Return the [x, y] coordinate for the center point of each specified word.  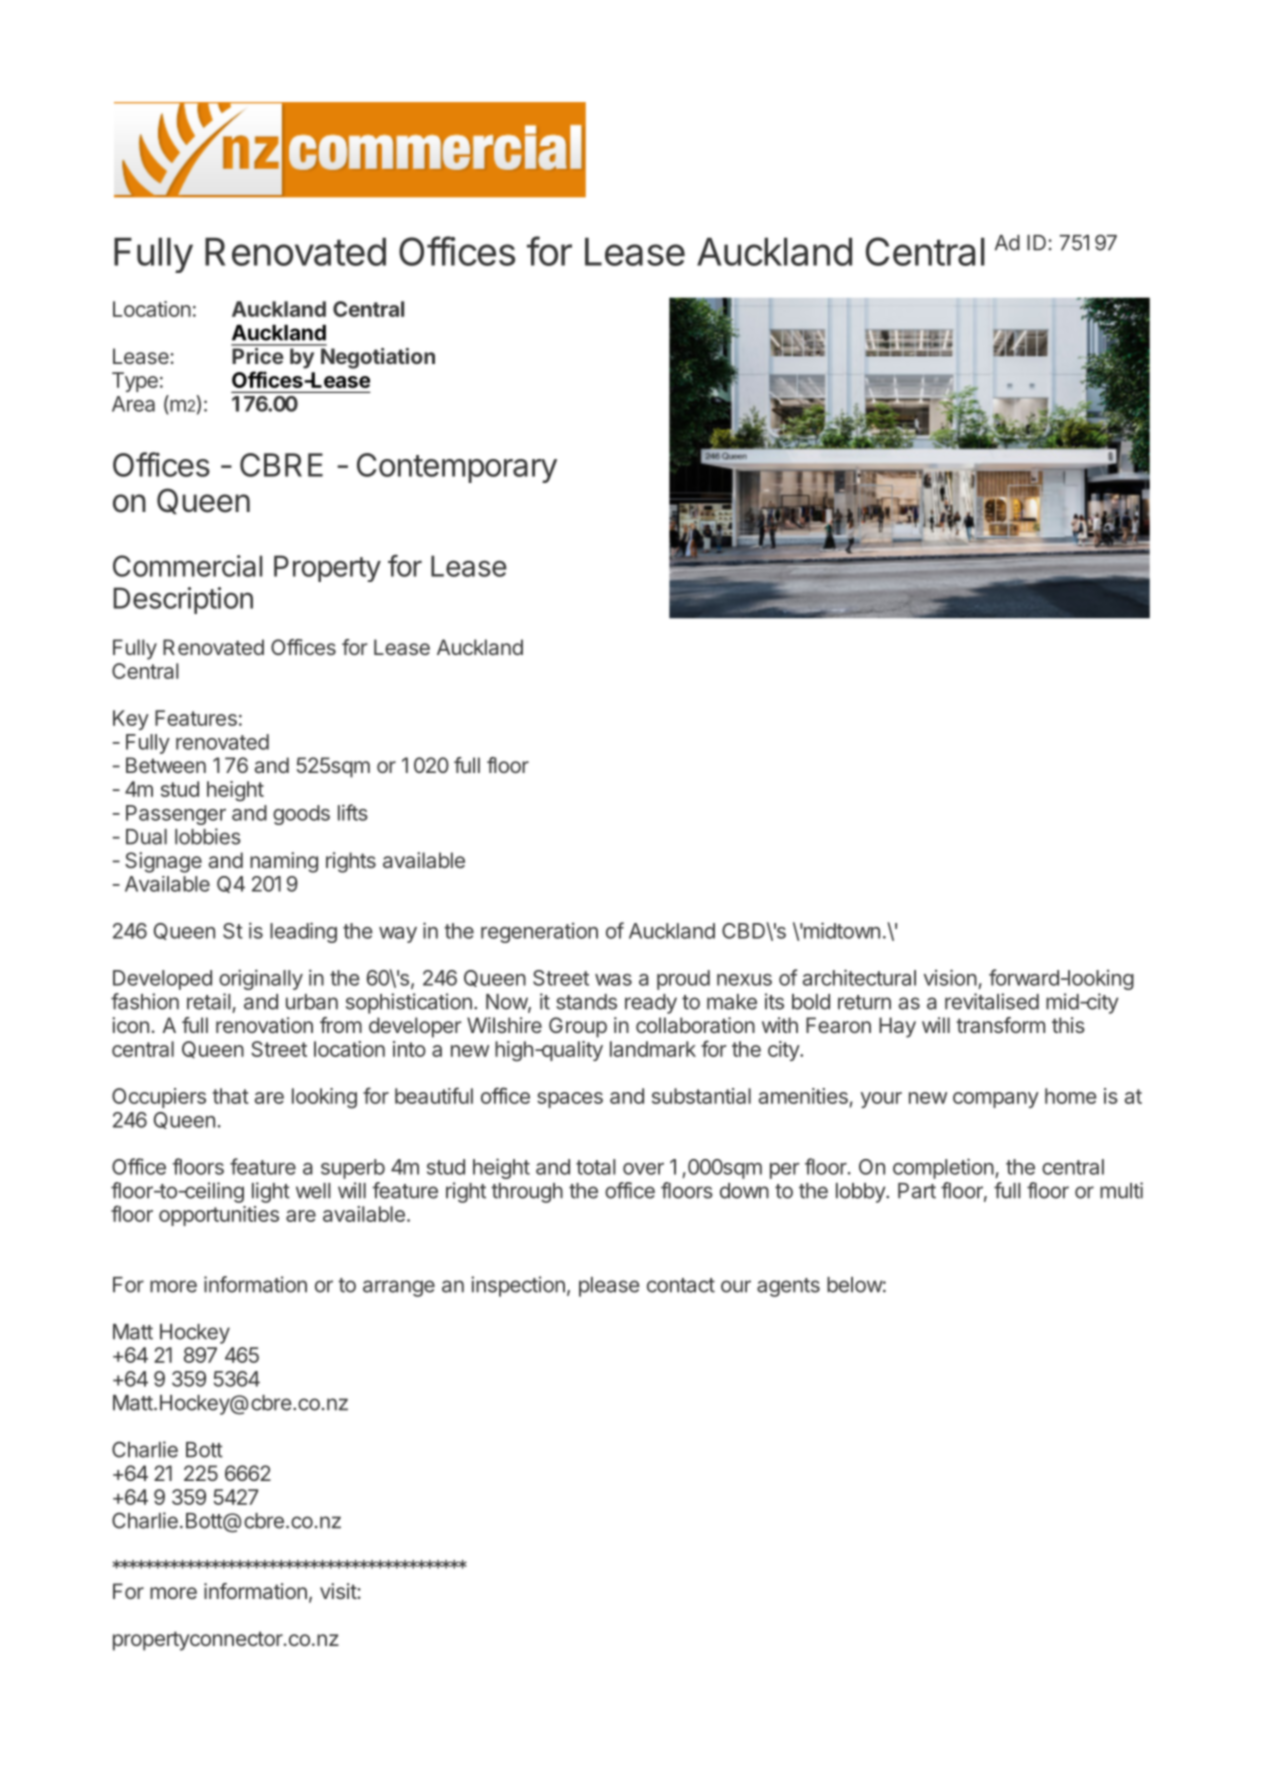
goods [301, 815]
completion [943, 1168]
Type [135, 382]
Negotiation [378, 358]
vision [950, 977]
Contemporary [457, 468]
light [271, 1192]
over [643, 1169]
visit [338, 1591]
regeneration [539, 932]
